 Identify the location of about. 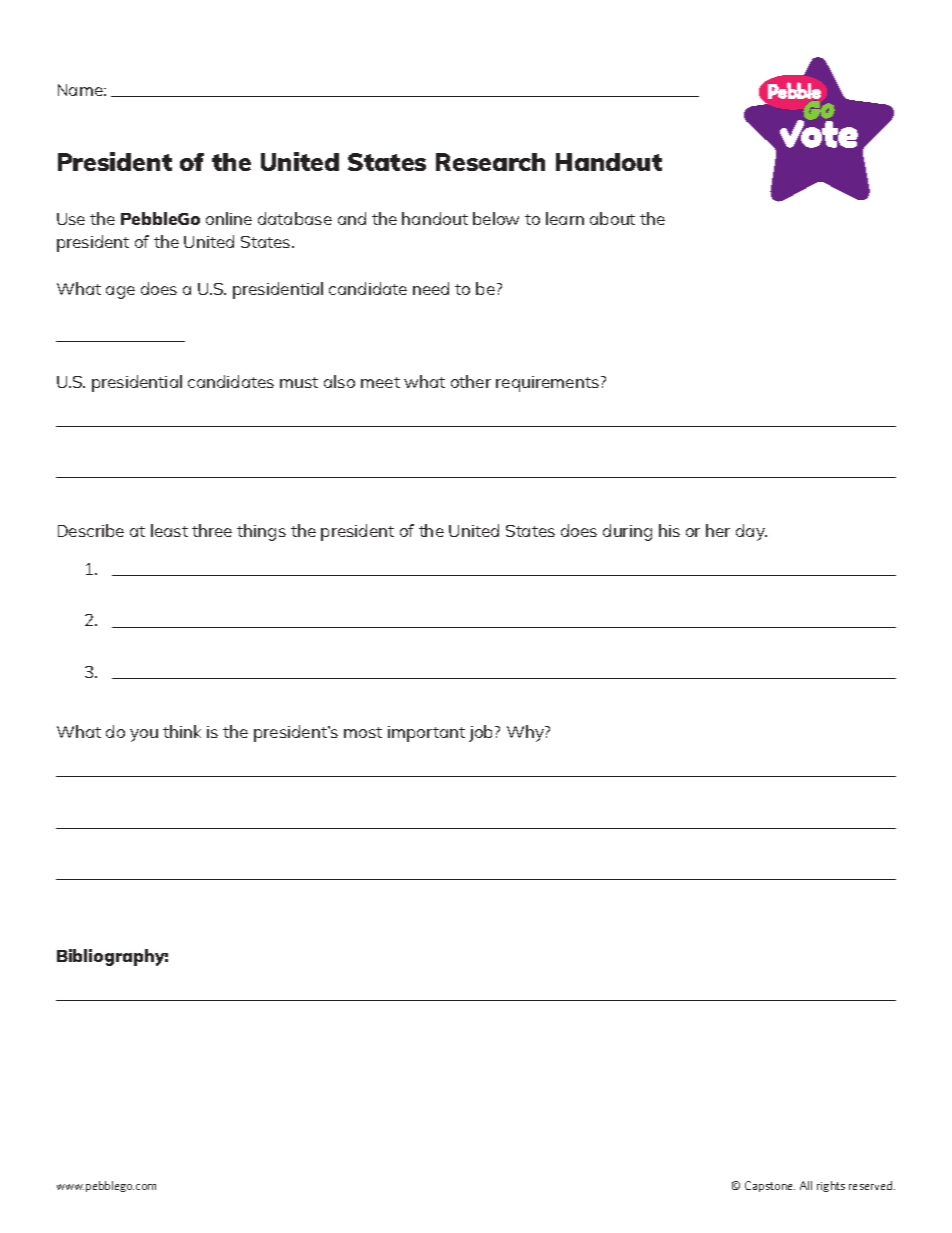
(612, 218).
